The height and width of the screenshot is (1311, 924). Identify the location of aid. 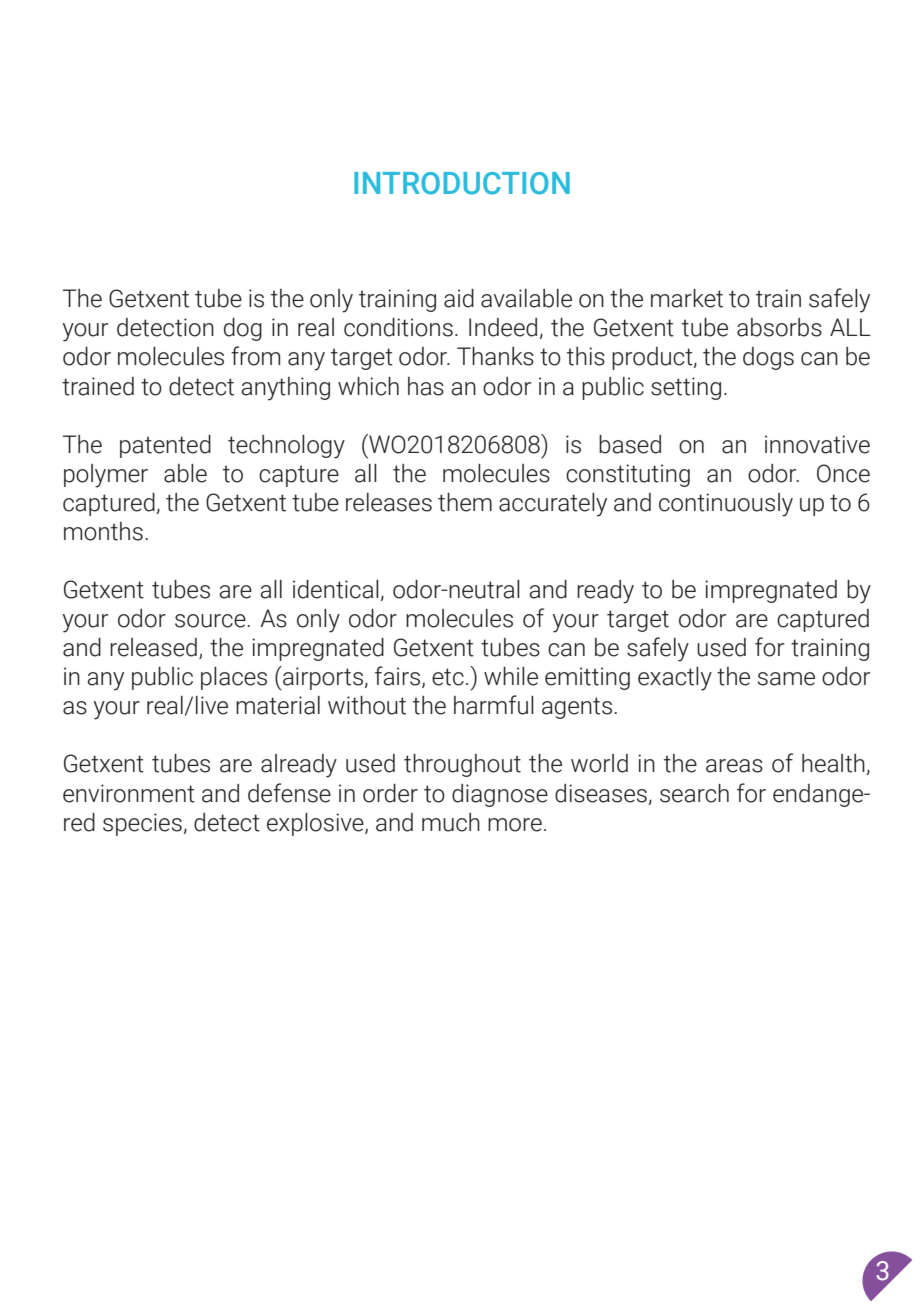
(459, 298).
